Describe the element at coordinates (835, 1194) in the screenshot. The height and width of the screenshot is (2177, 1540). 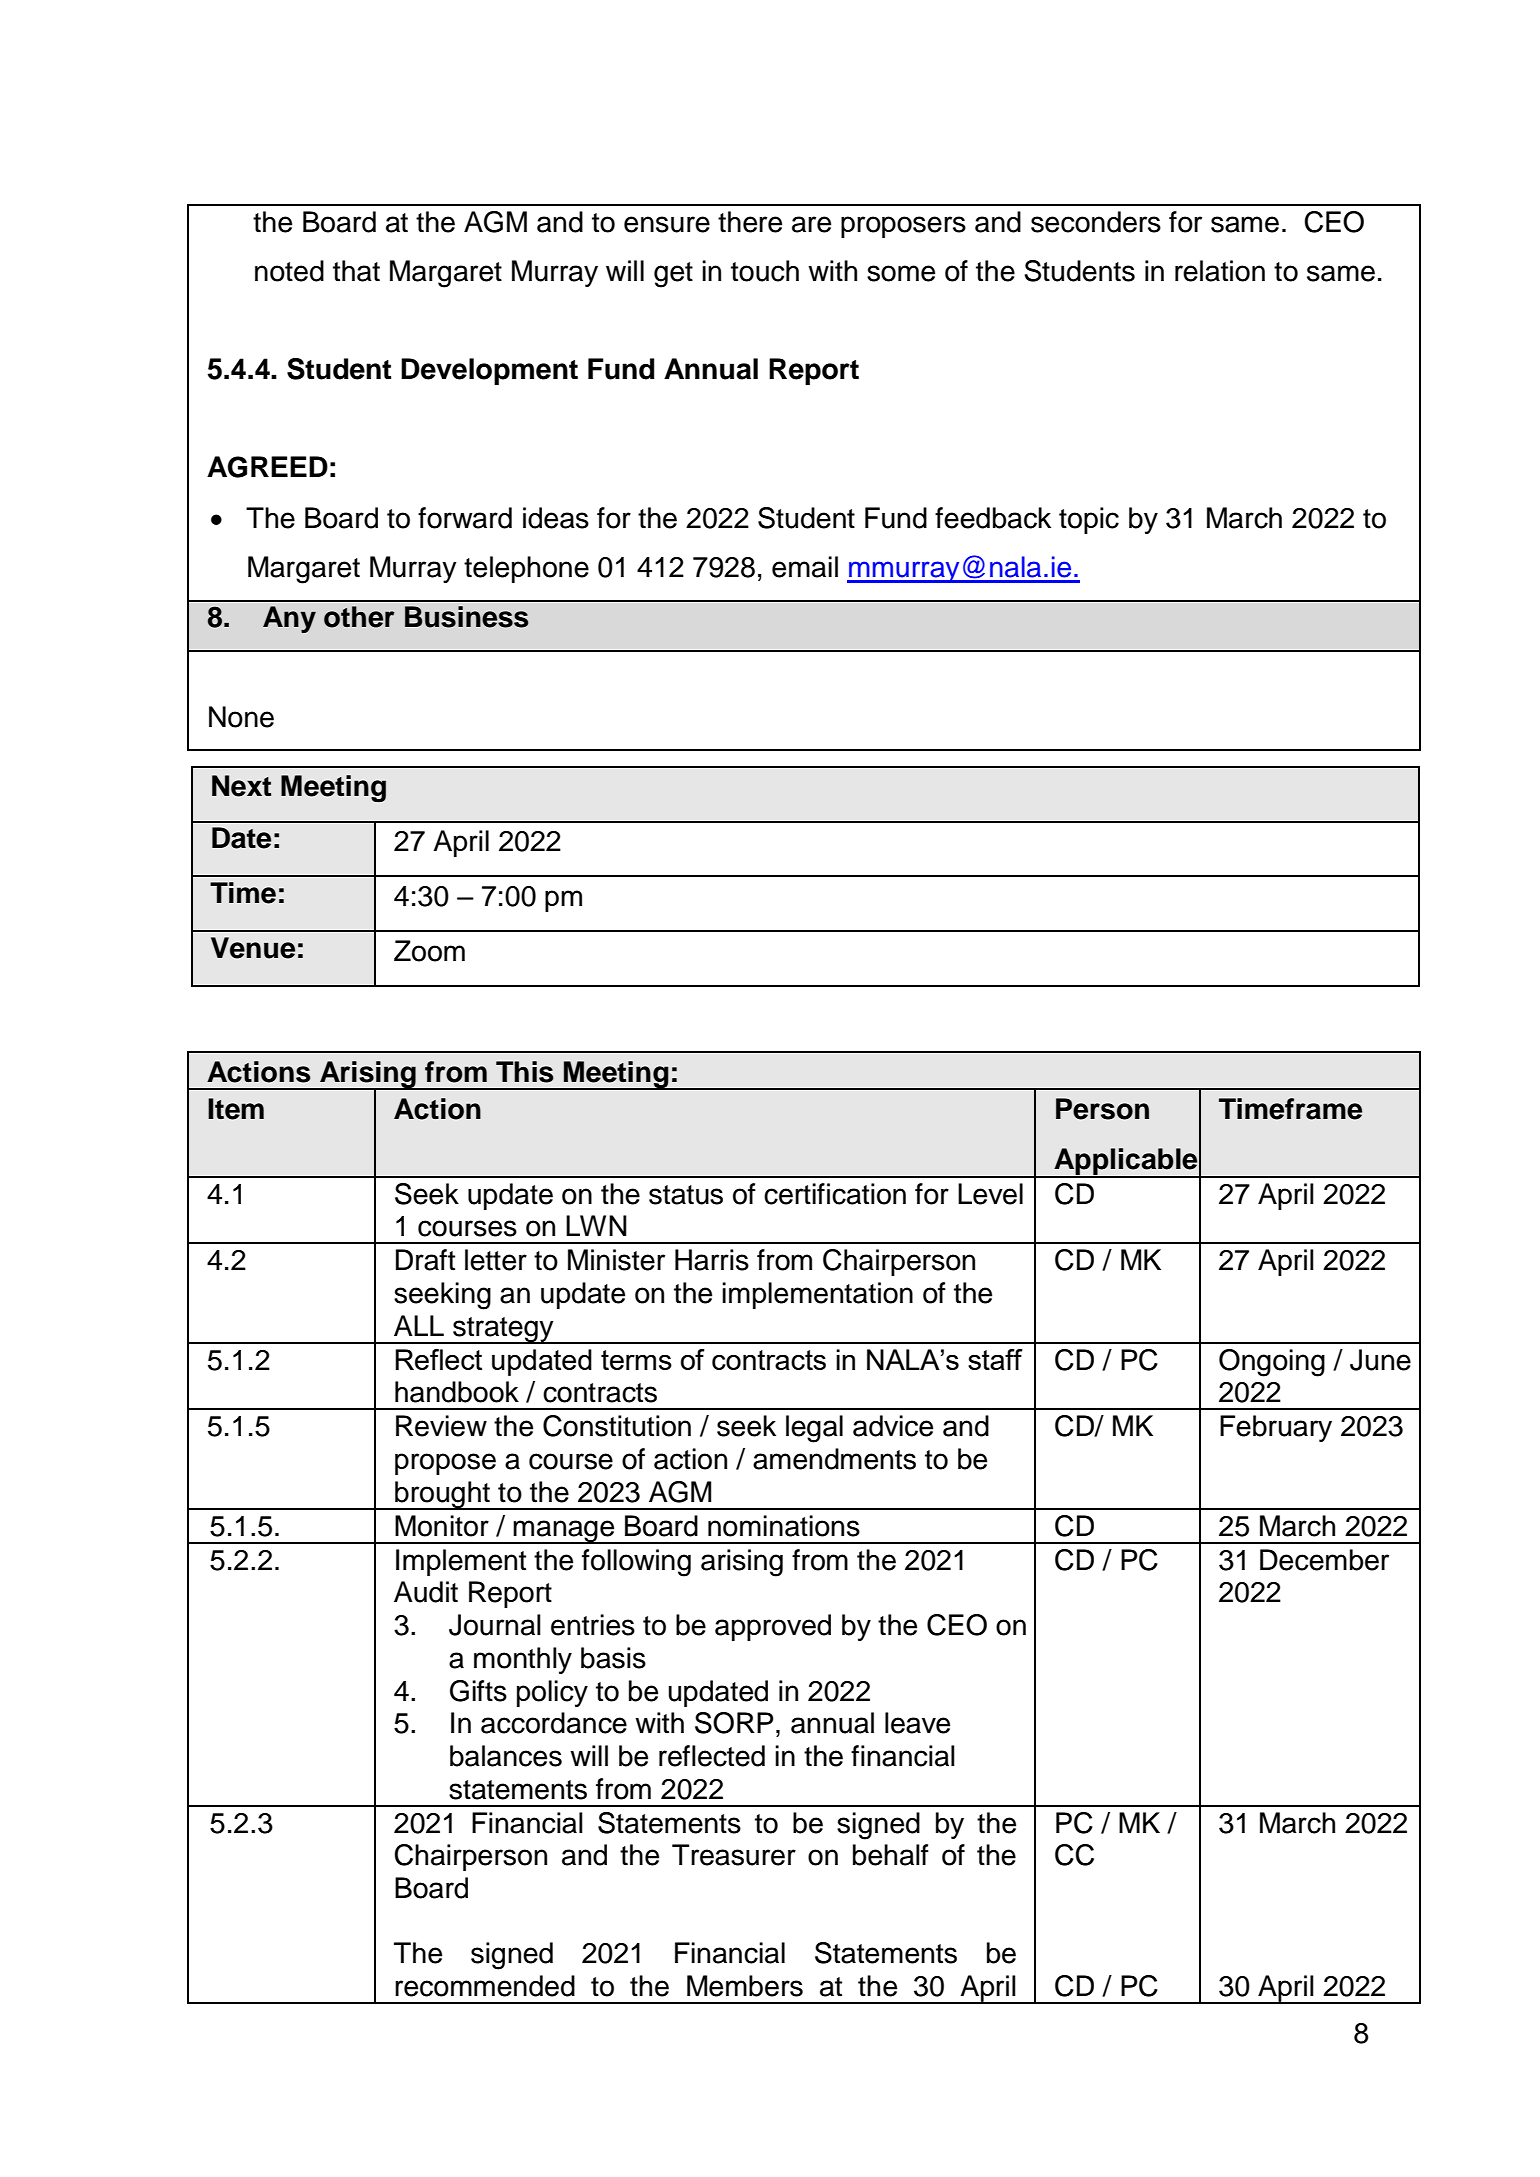
I see `certification` at that location.
